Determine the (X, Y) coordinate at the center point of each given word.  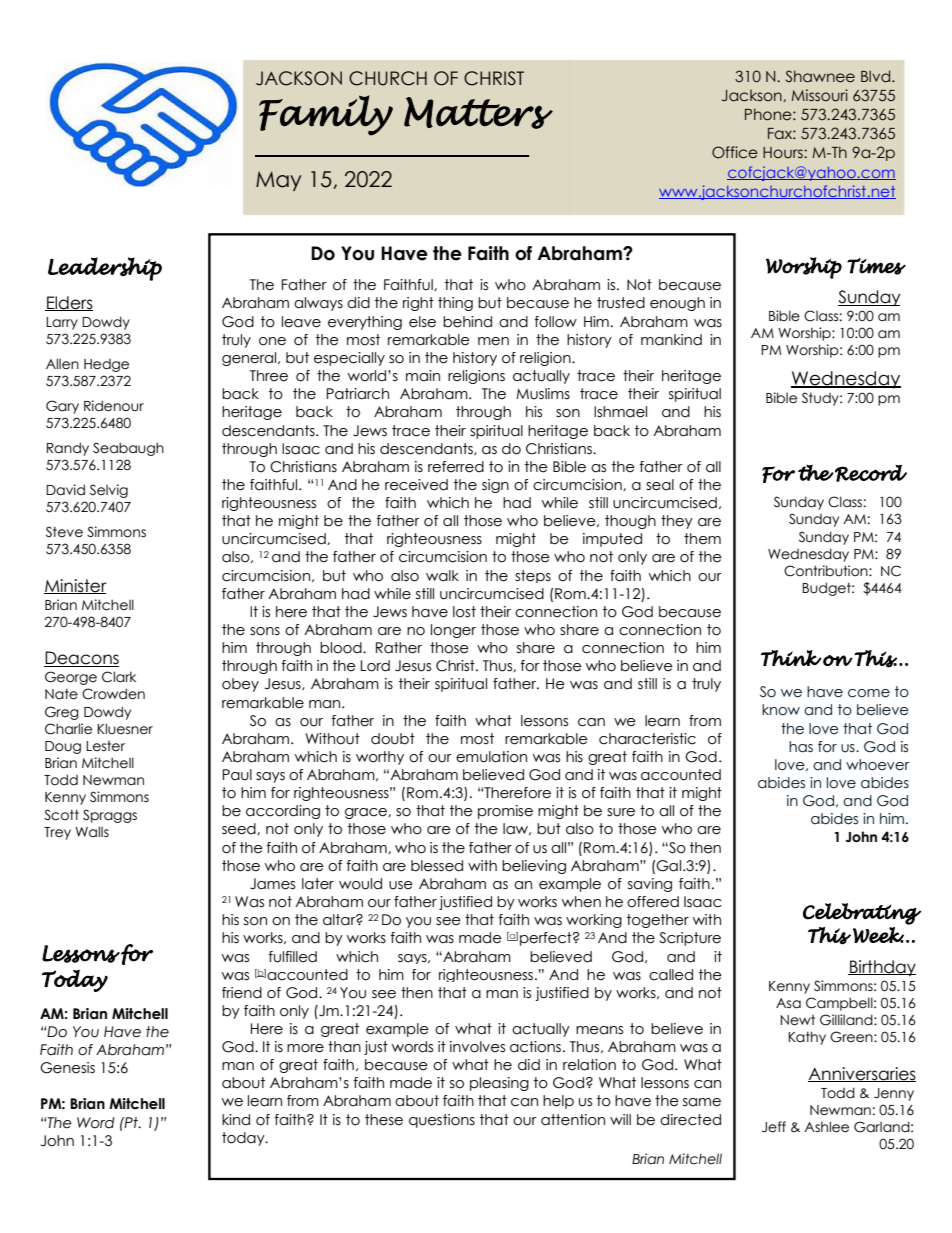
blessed (437, 866)
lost (464, 612)
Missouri (820, 95)
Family (326, 115)
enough (677, 304)
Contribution (827, 571)
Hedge (106, 365)
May (279, 181)
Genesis (67, 1068)
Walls (92, 832)
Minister (75, 586)
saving (650, 885)
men (493, 341)
